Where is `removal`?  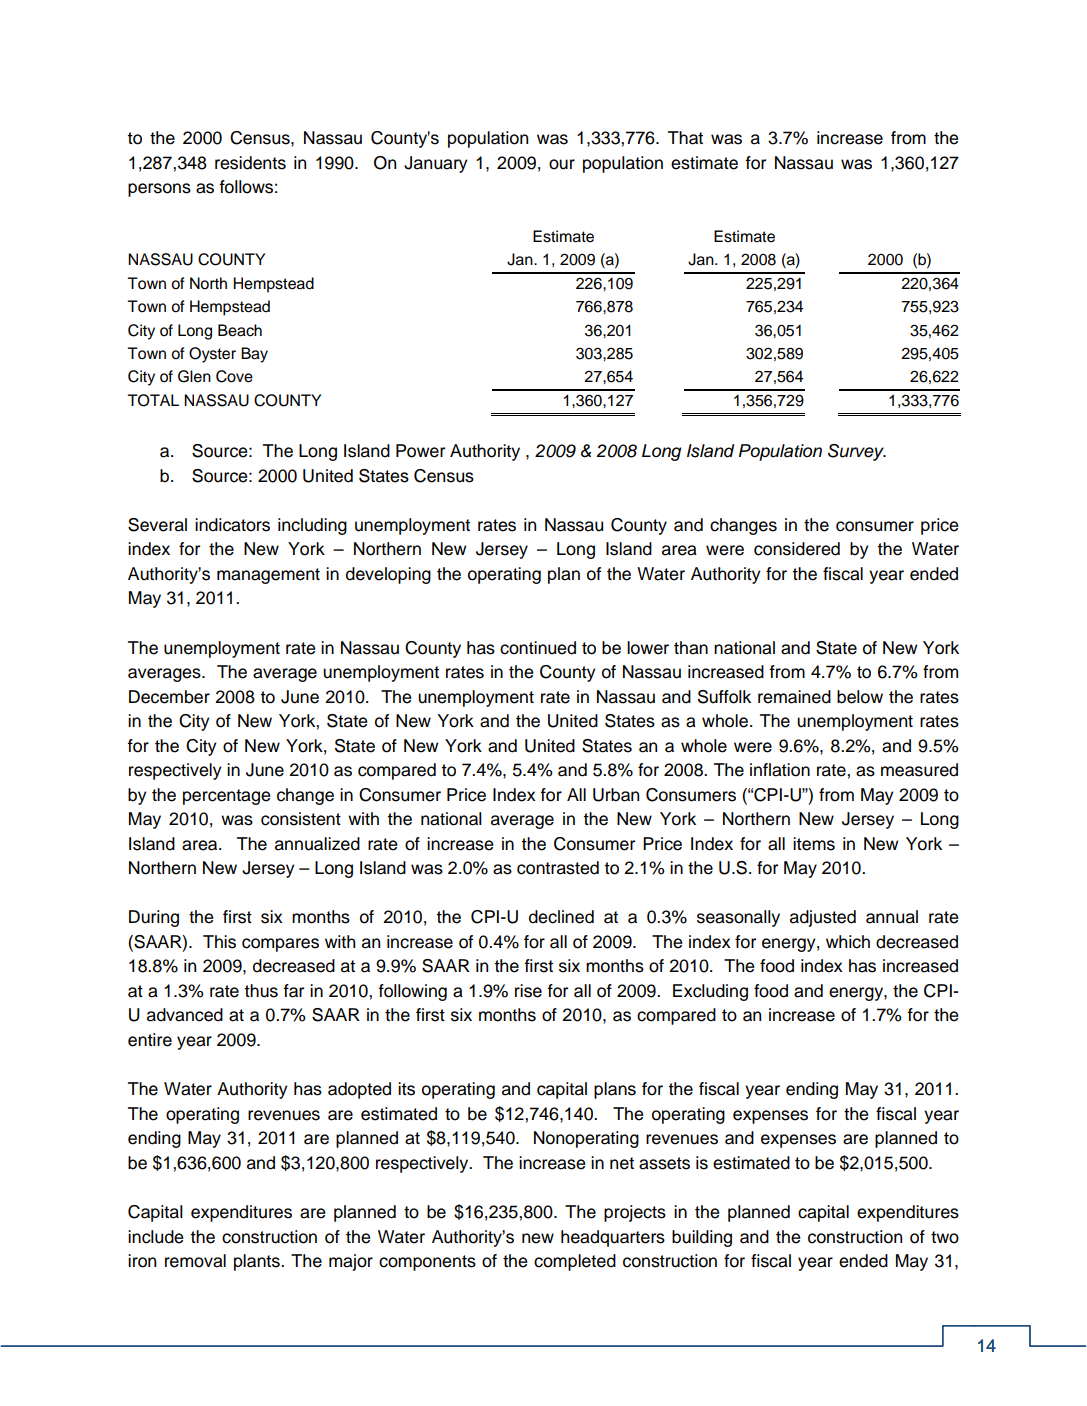 removal is located at coordinates (195, 1261).
